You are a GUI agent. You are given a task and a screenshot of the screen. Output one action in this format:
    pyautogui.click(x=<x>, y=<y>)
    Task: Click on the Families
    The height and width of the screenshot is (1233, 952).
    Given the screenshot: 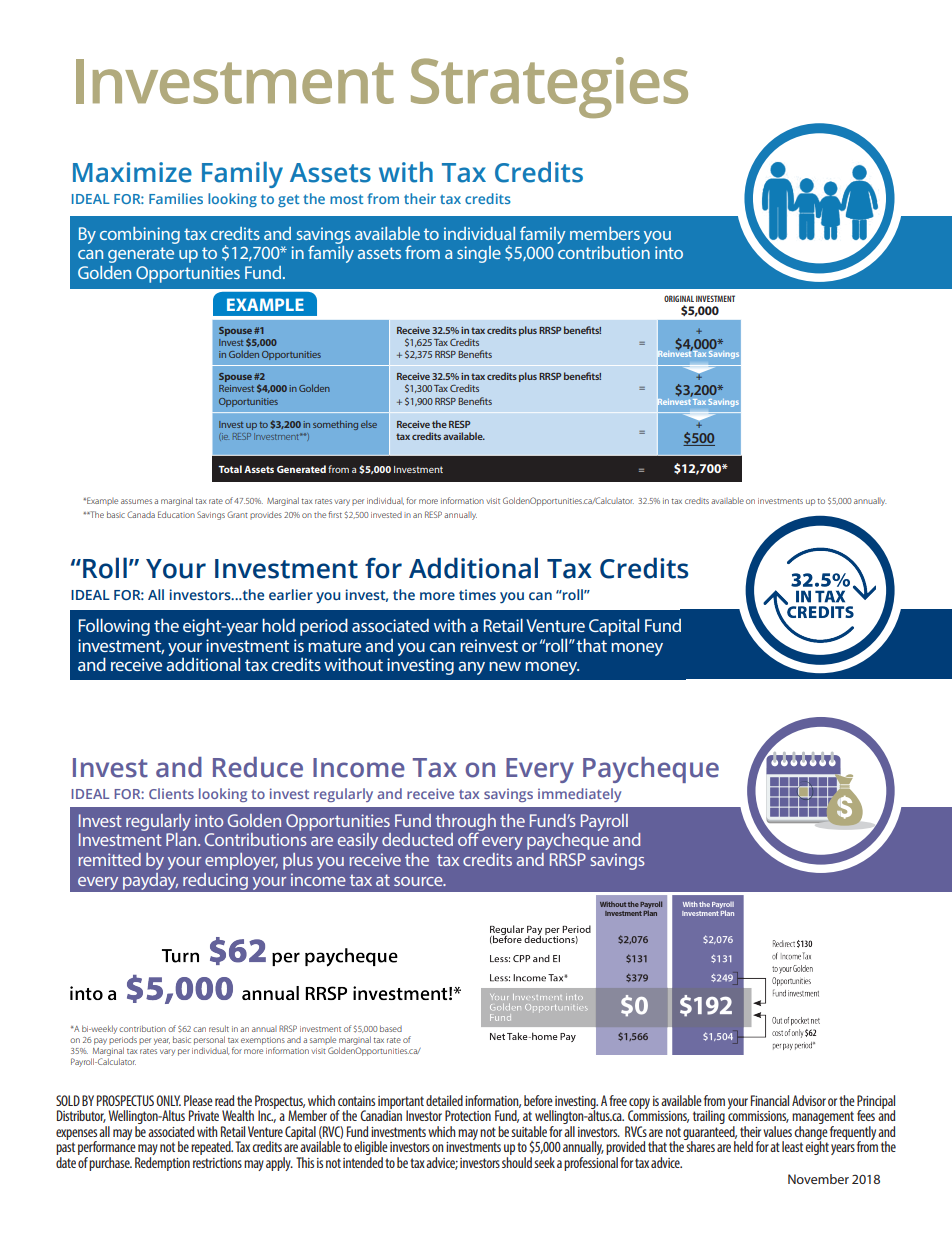 What is the action you would take?
    pyautogui.click(x=176, y=198)
